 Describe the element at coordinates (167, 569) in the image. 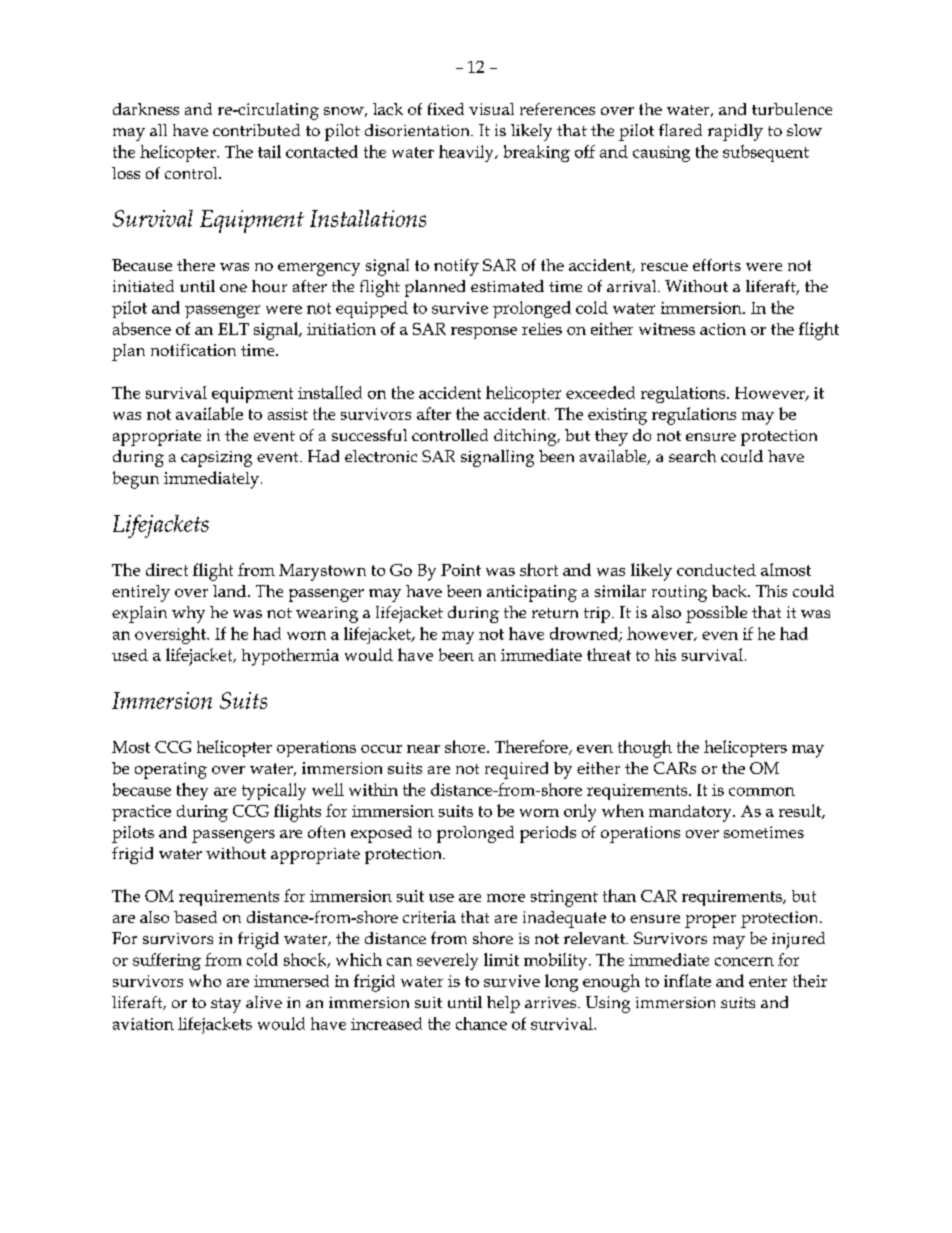

I see `direct` at that location.
